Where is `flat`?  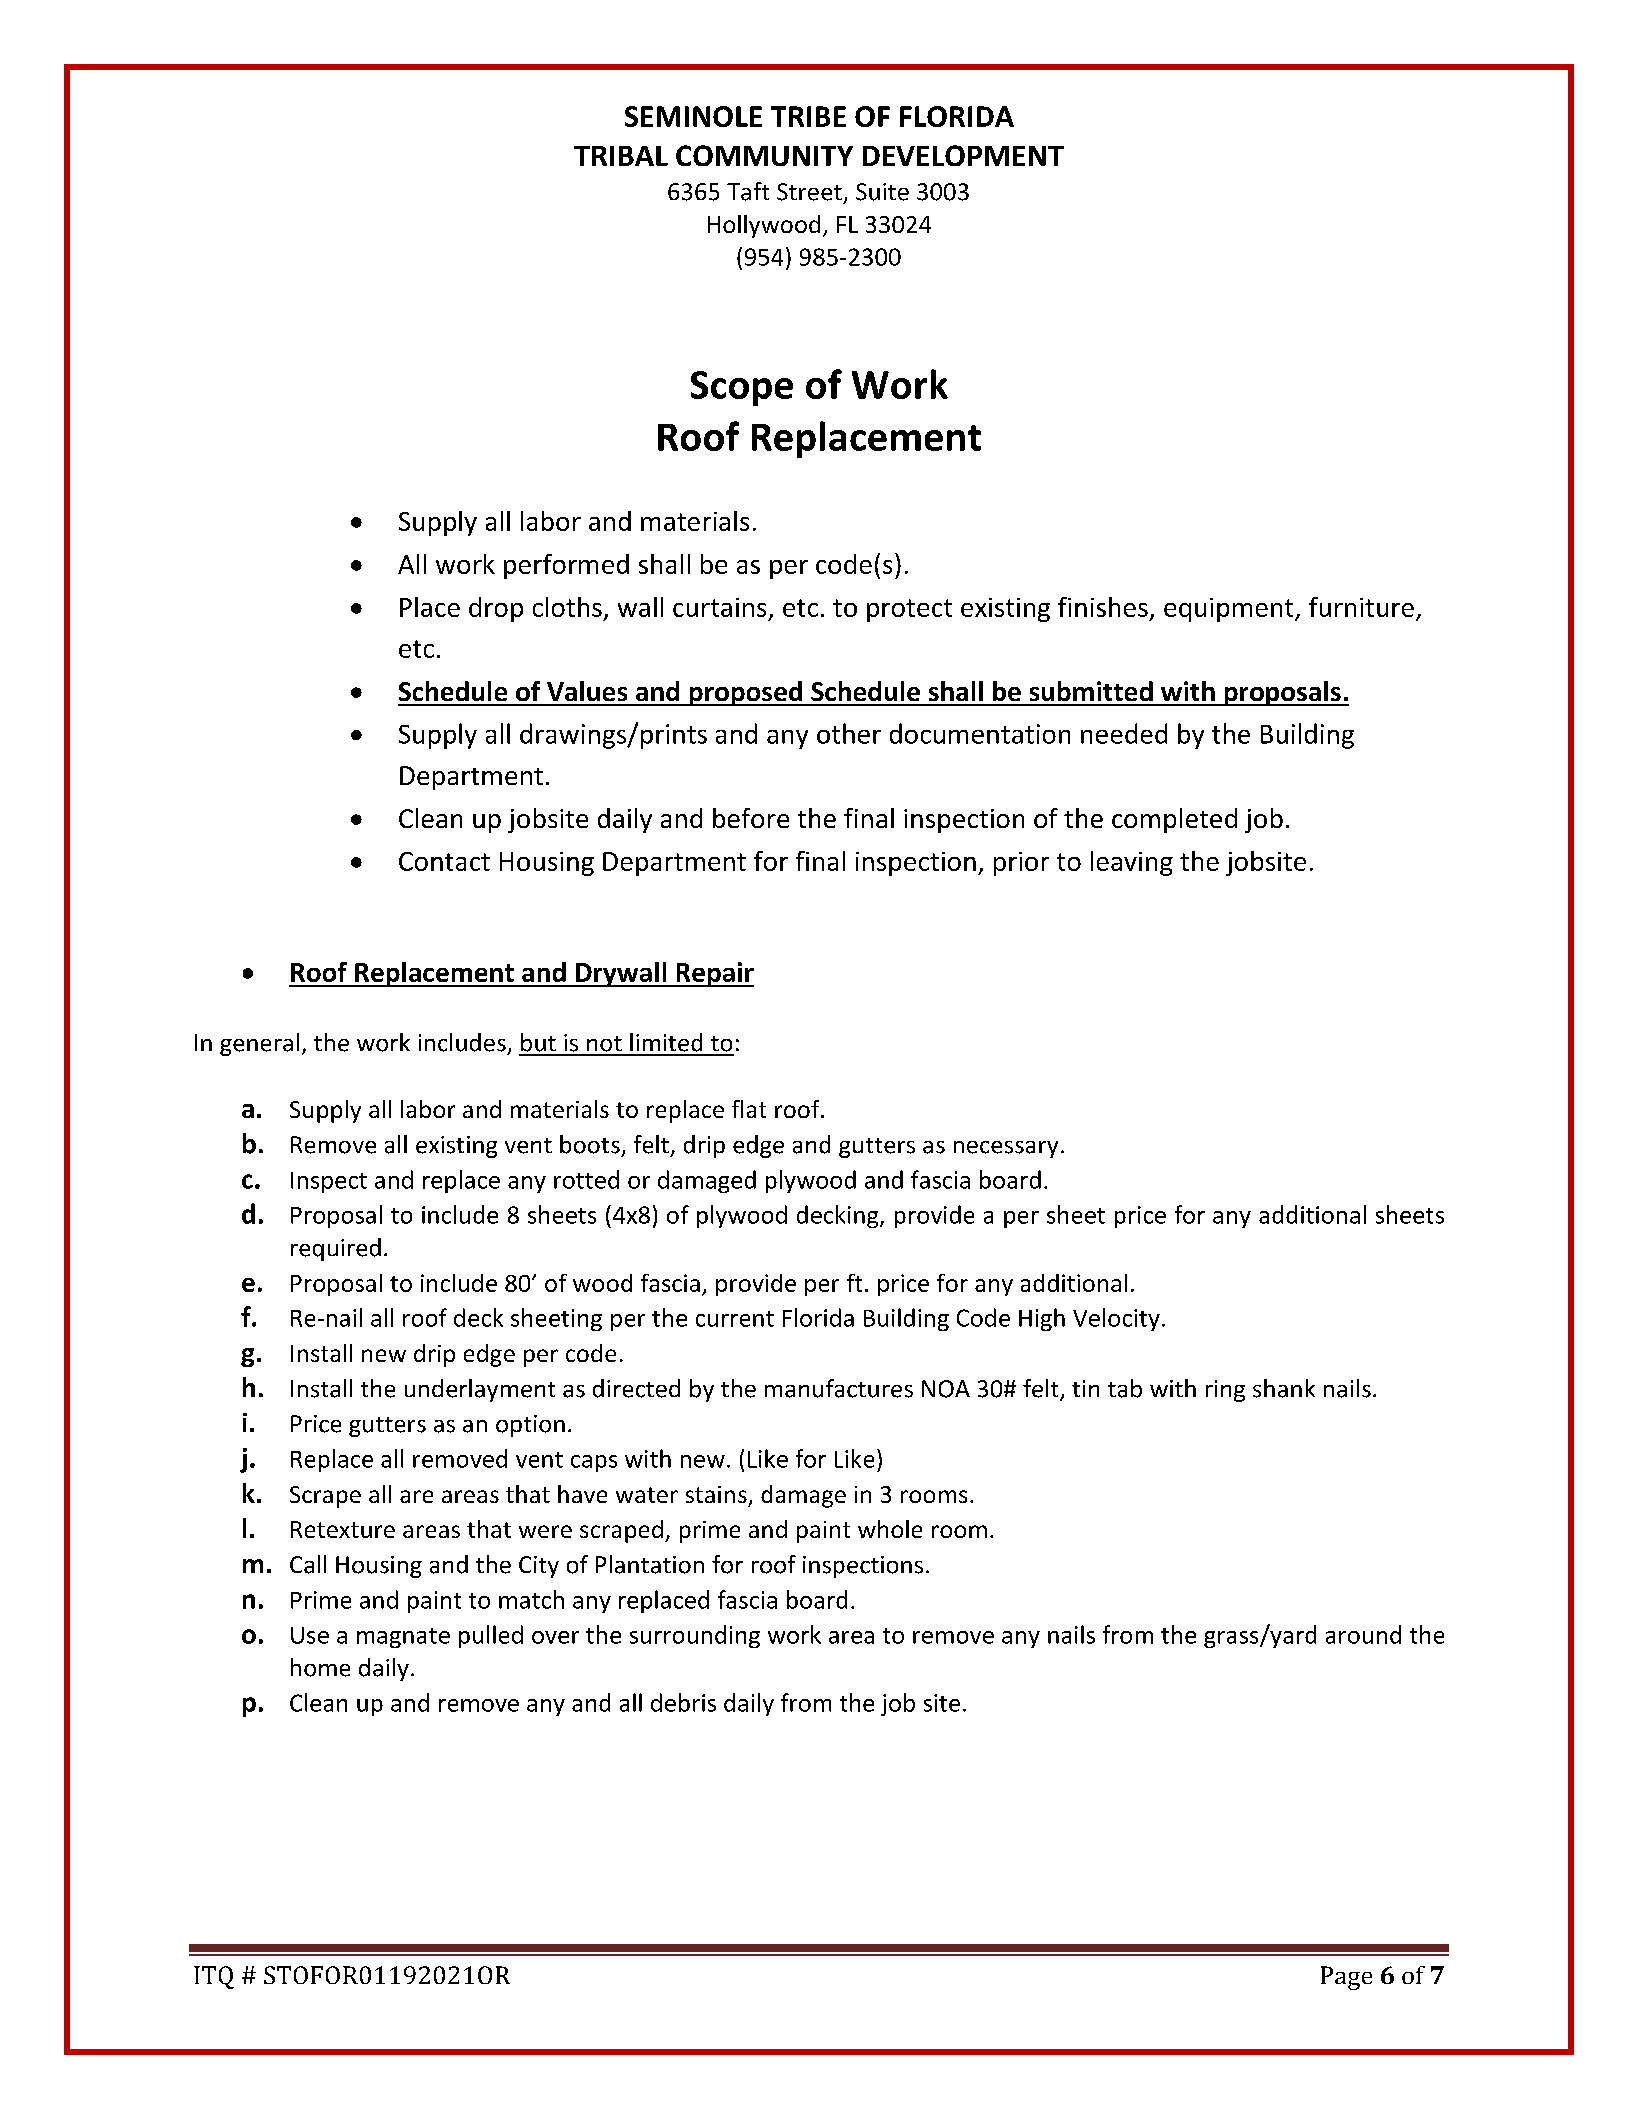
flat is located at coordinates (749, 1109).
